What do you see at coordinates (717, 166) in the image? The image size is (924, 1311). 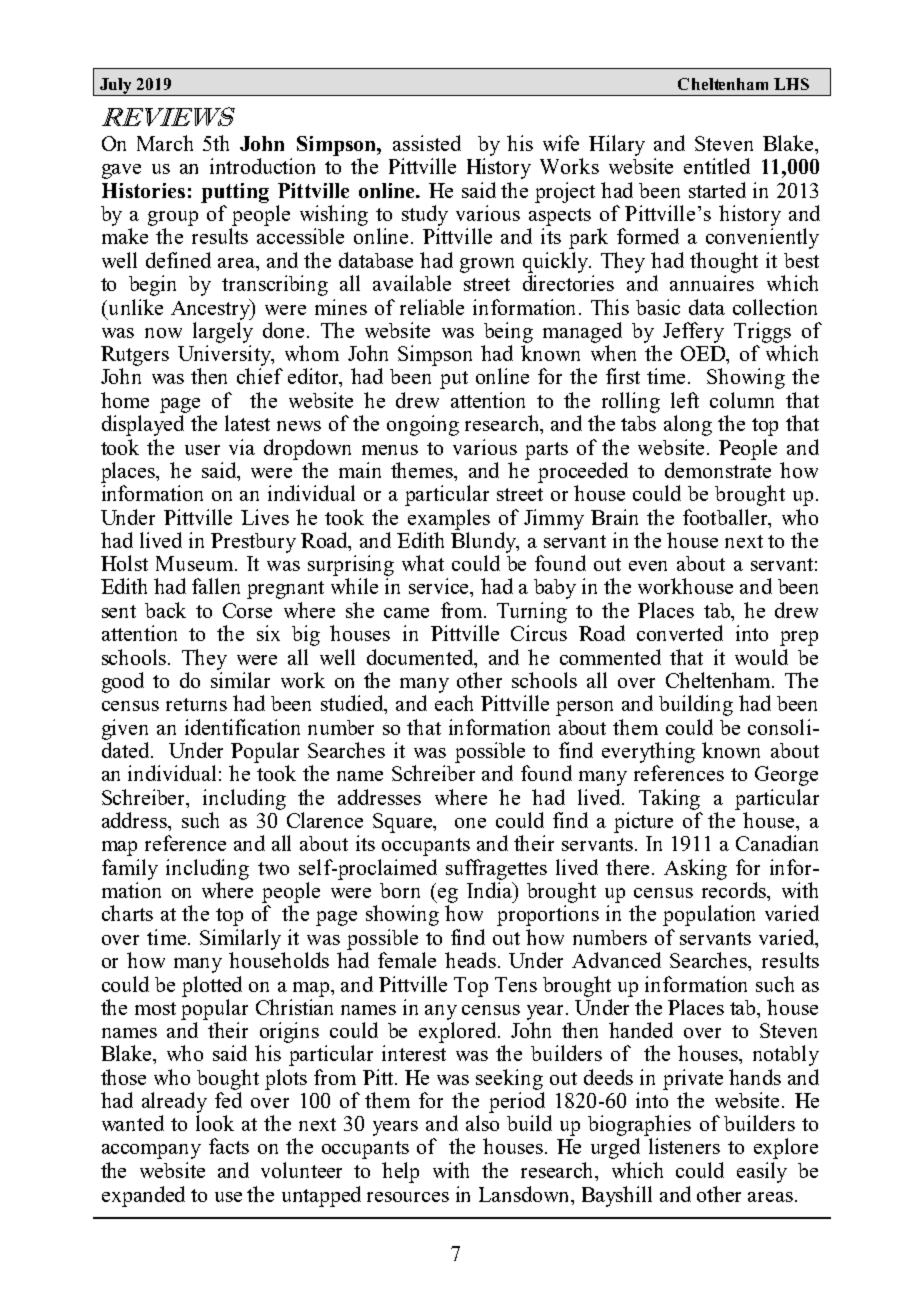 I see `entitled` at bounding box center [717, 166].
